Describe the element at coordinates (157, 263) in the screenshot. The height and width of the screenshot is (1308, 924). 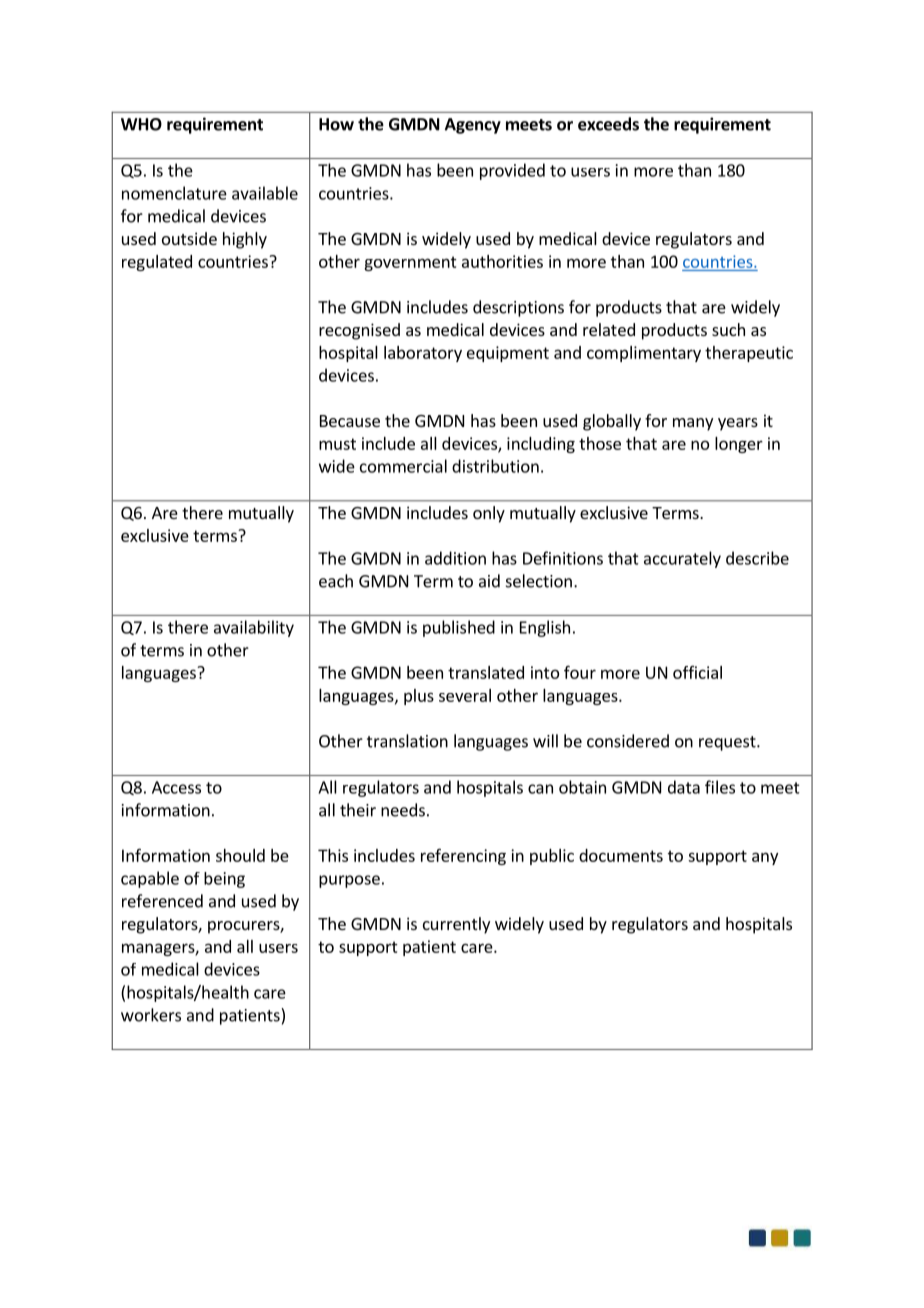
I see `regulated` at that location.
